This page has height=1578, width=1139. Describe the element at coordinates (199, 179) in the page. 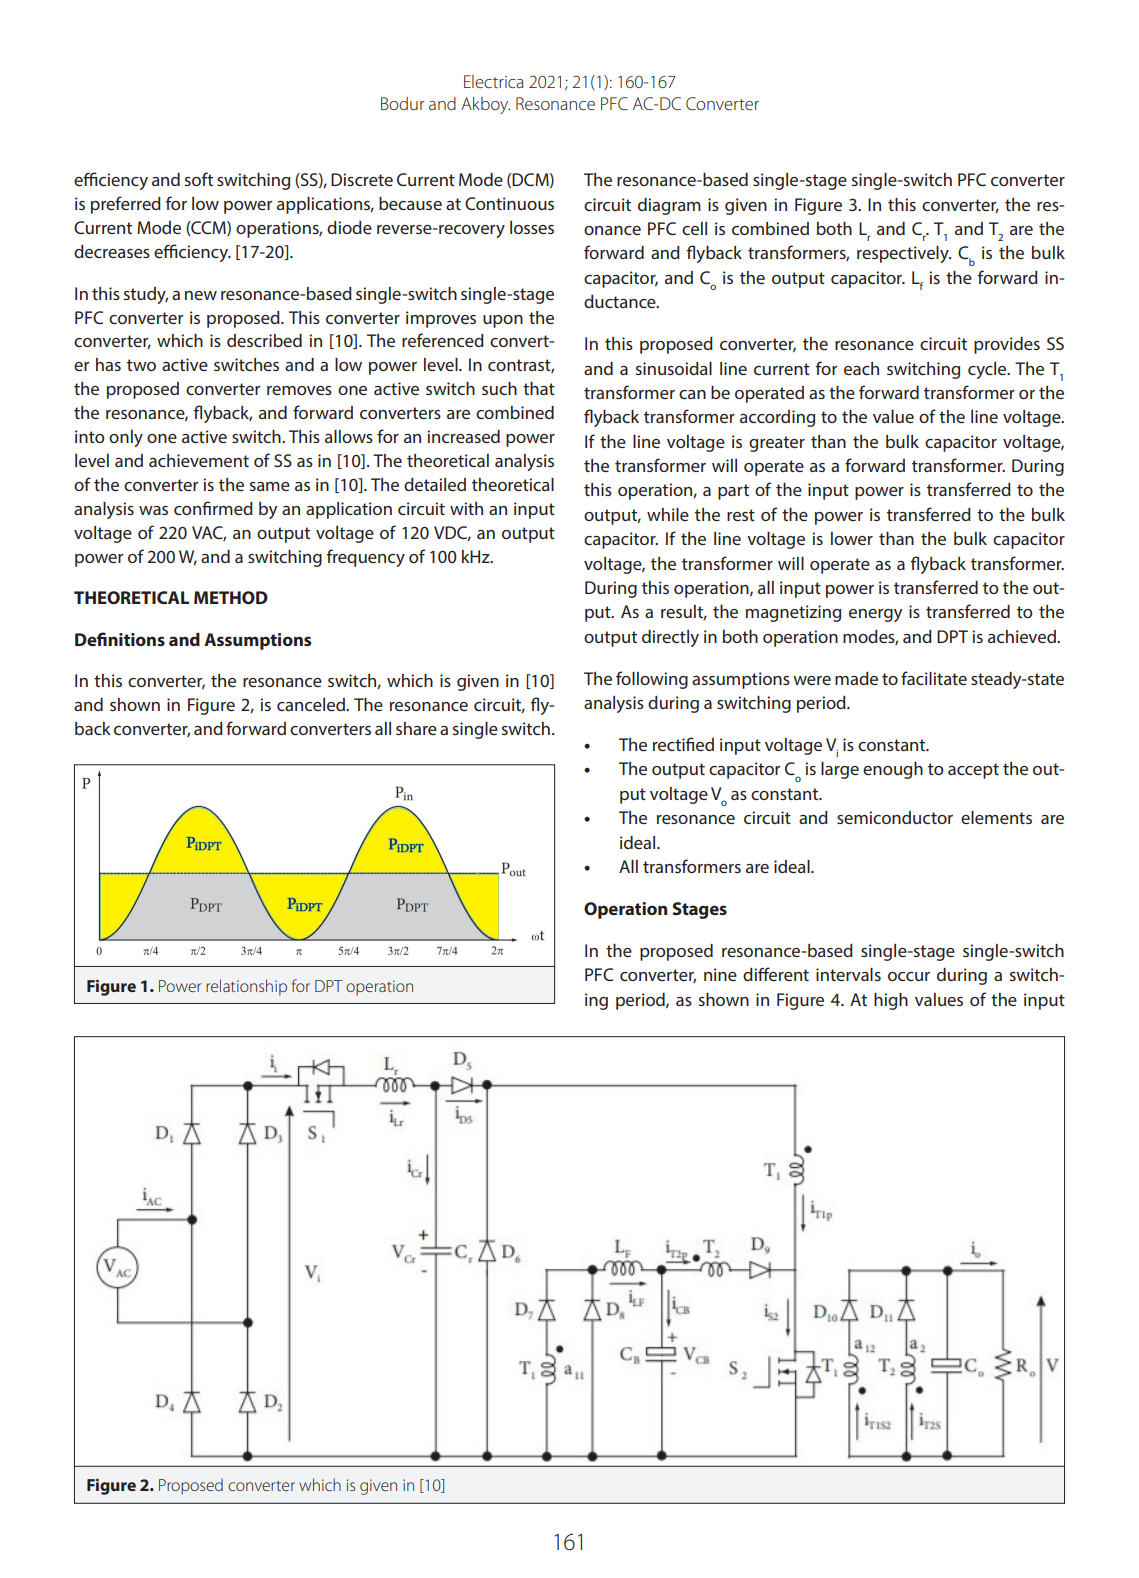

I see `soft` at that location.
